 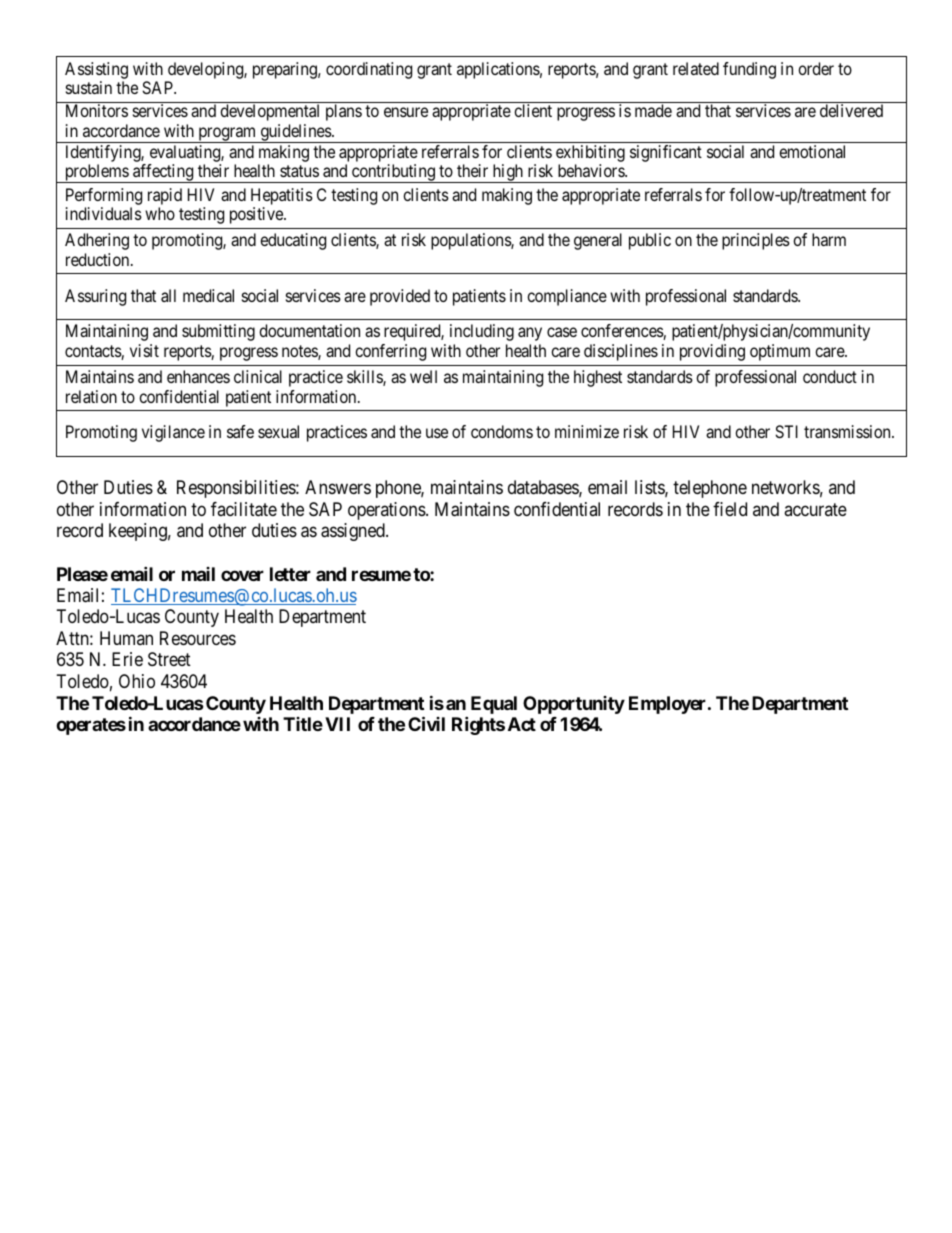 What do you see at coordinates (669, 705) in the screenshot?
I see `Employer` at bounding box center [669, 705].
